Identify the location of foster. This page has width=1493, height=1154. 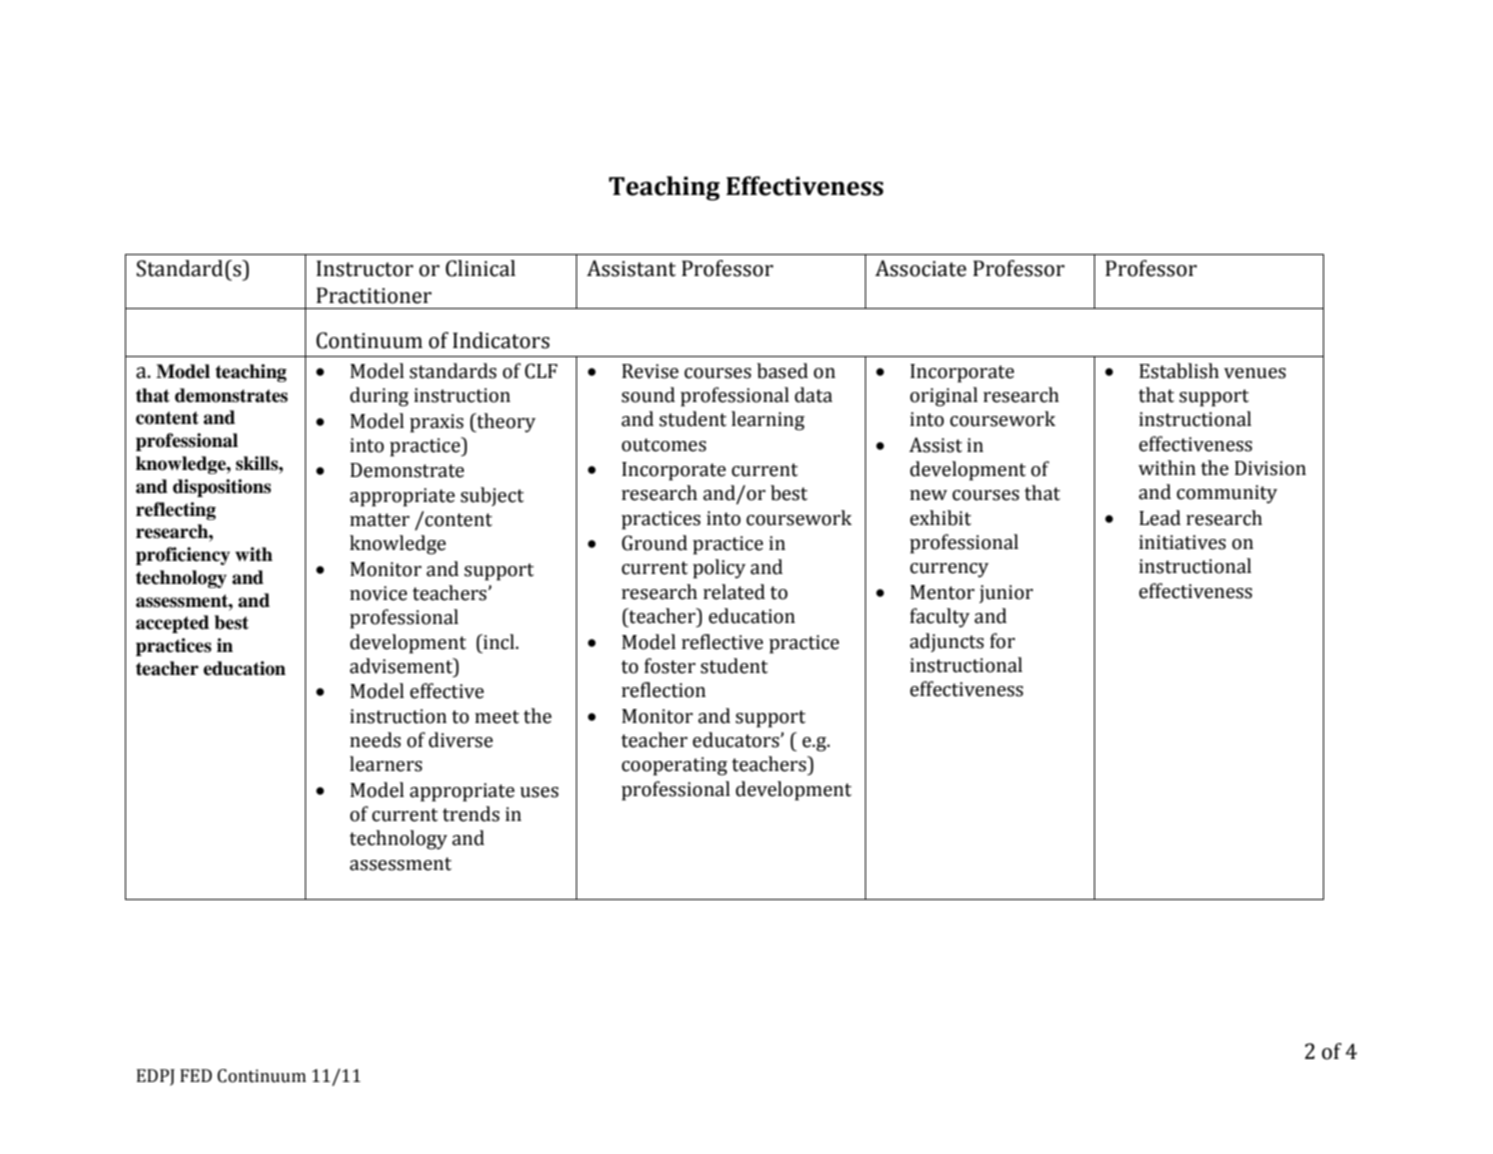
(670, 666).
